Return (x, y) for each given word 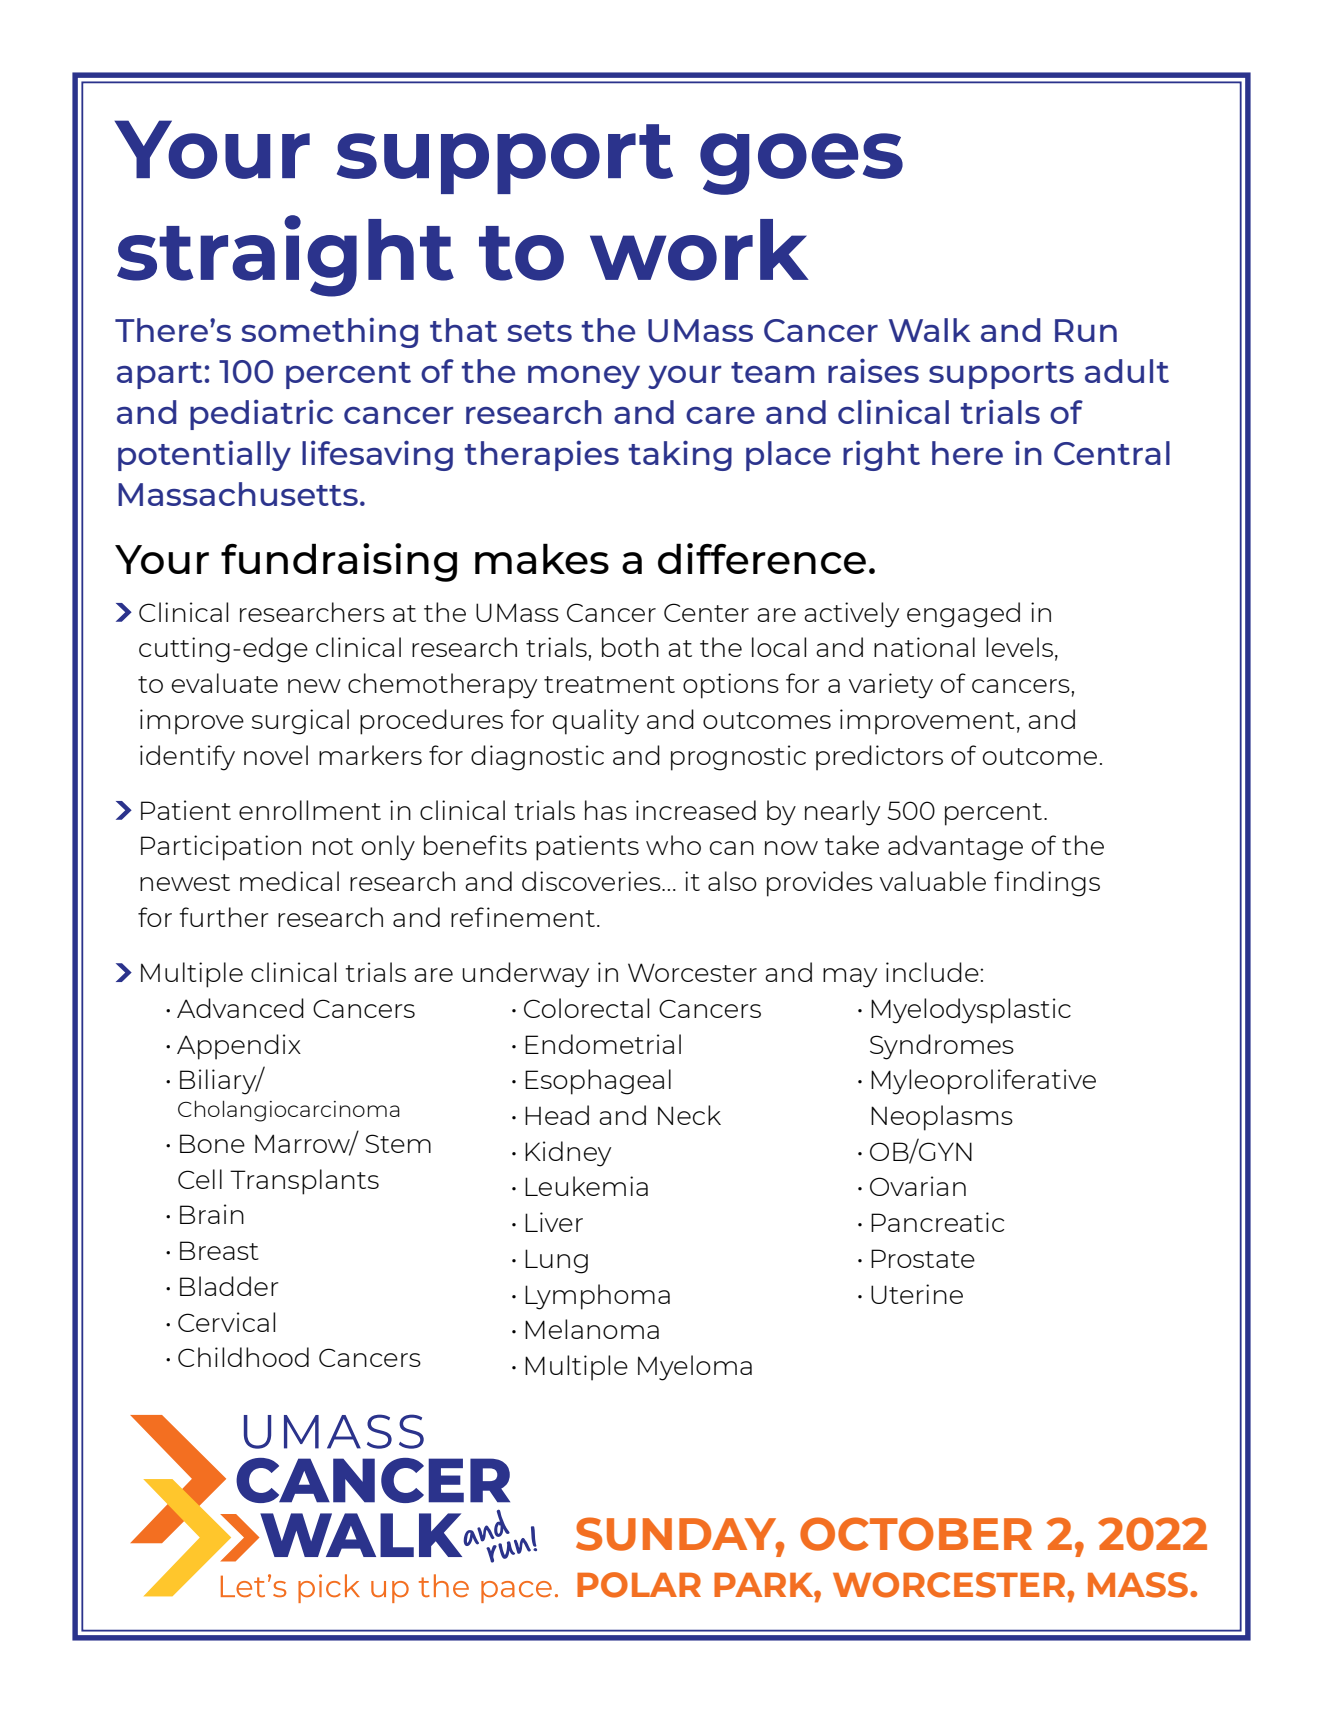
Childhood (243, 1357)
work (699, 250)
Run (1086, 330)
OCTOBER (916, 1534)
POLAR (639, 1585)
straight (285, 256)
